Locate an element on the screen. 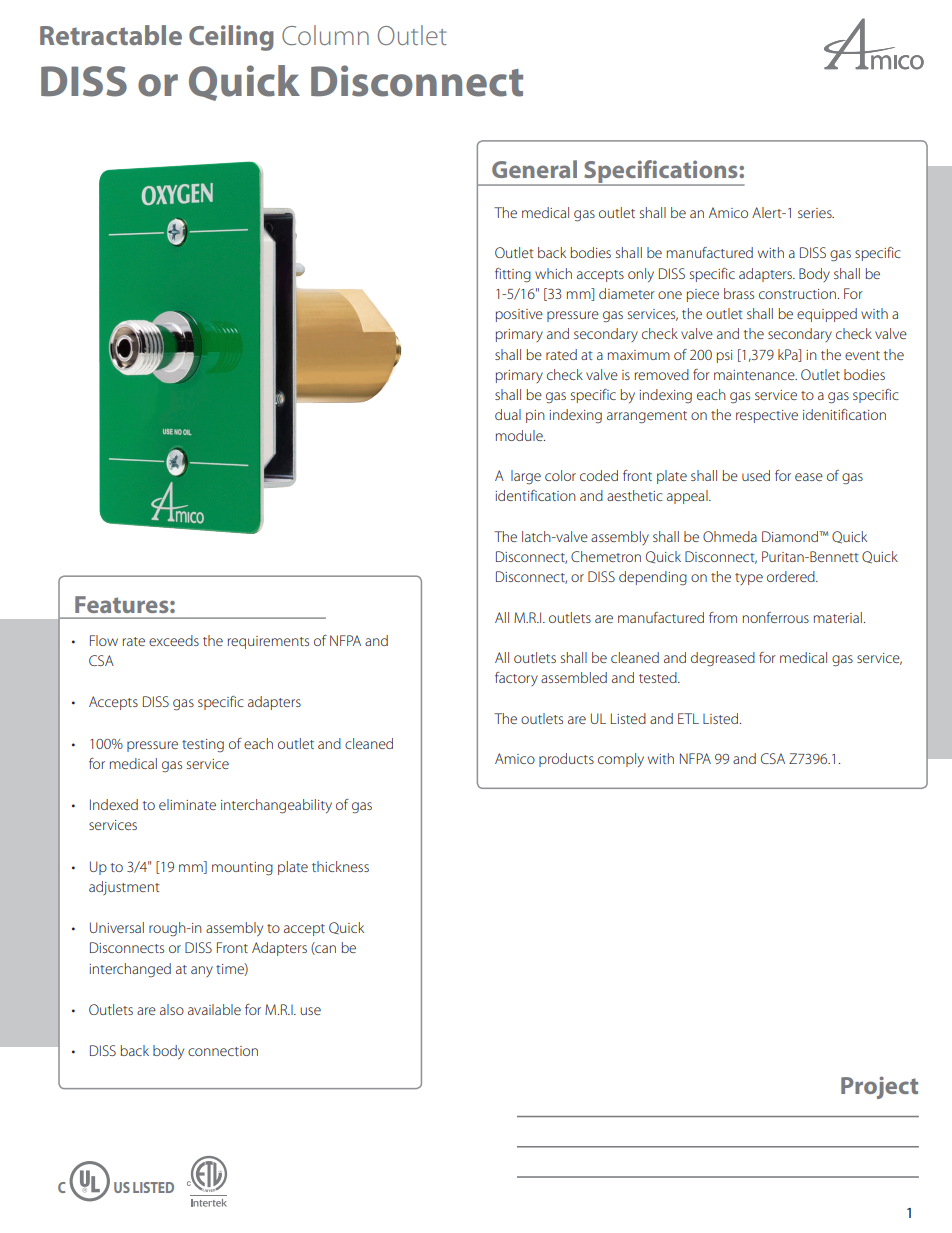 The width and height of the screenshot is (952, 1233). Ceiling is located at coordinates (231, 38).
